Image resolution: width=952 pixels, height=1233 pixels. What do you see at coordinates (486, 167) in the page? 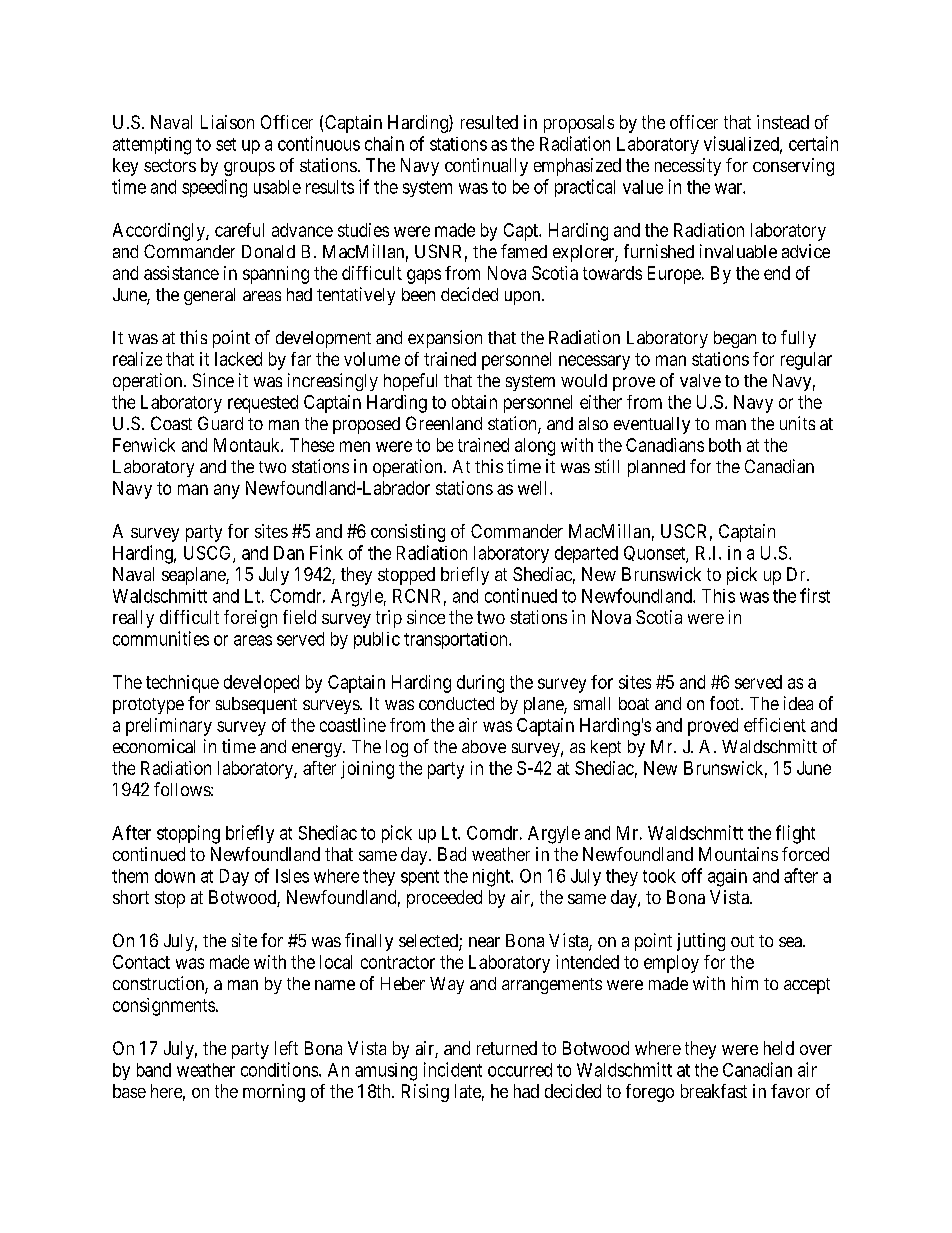
I see `continually` at bounding box center [486, 167].
